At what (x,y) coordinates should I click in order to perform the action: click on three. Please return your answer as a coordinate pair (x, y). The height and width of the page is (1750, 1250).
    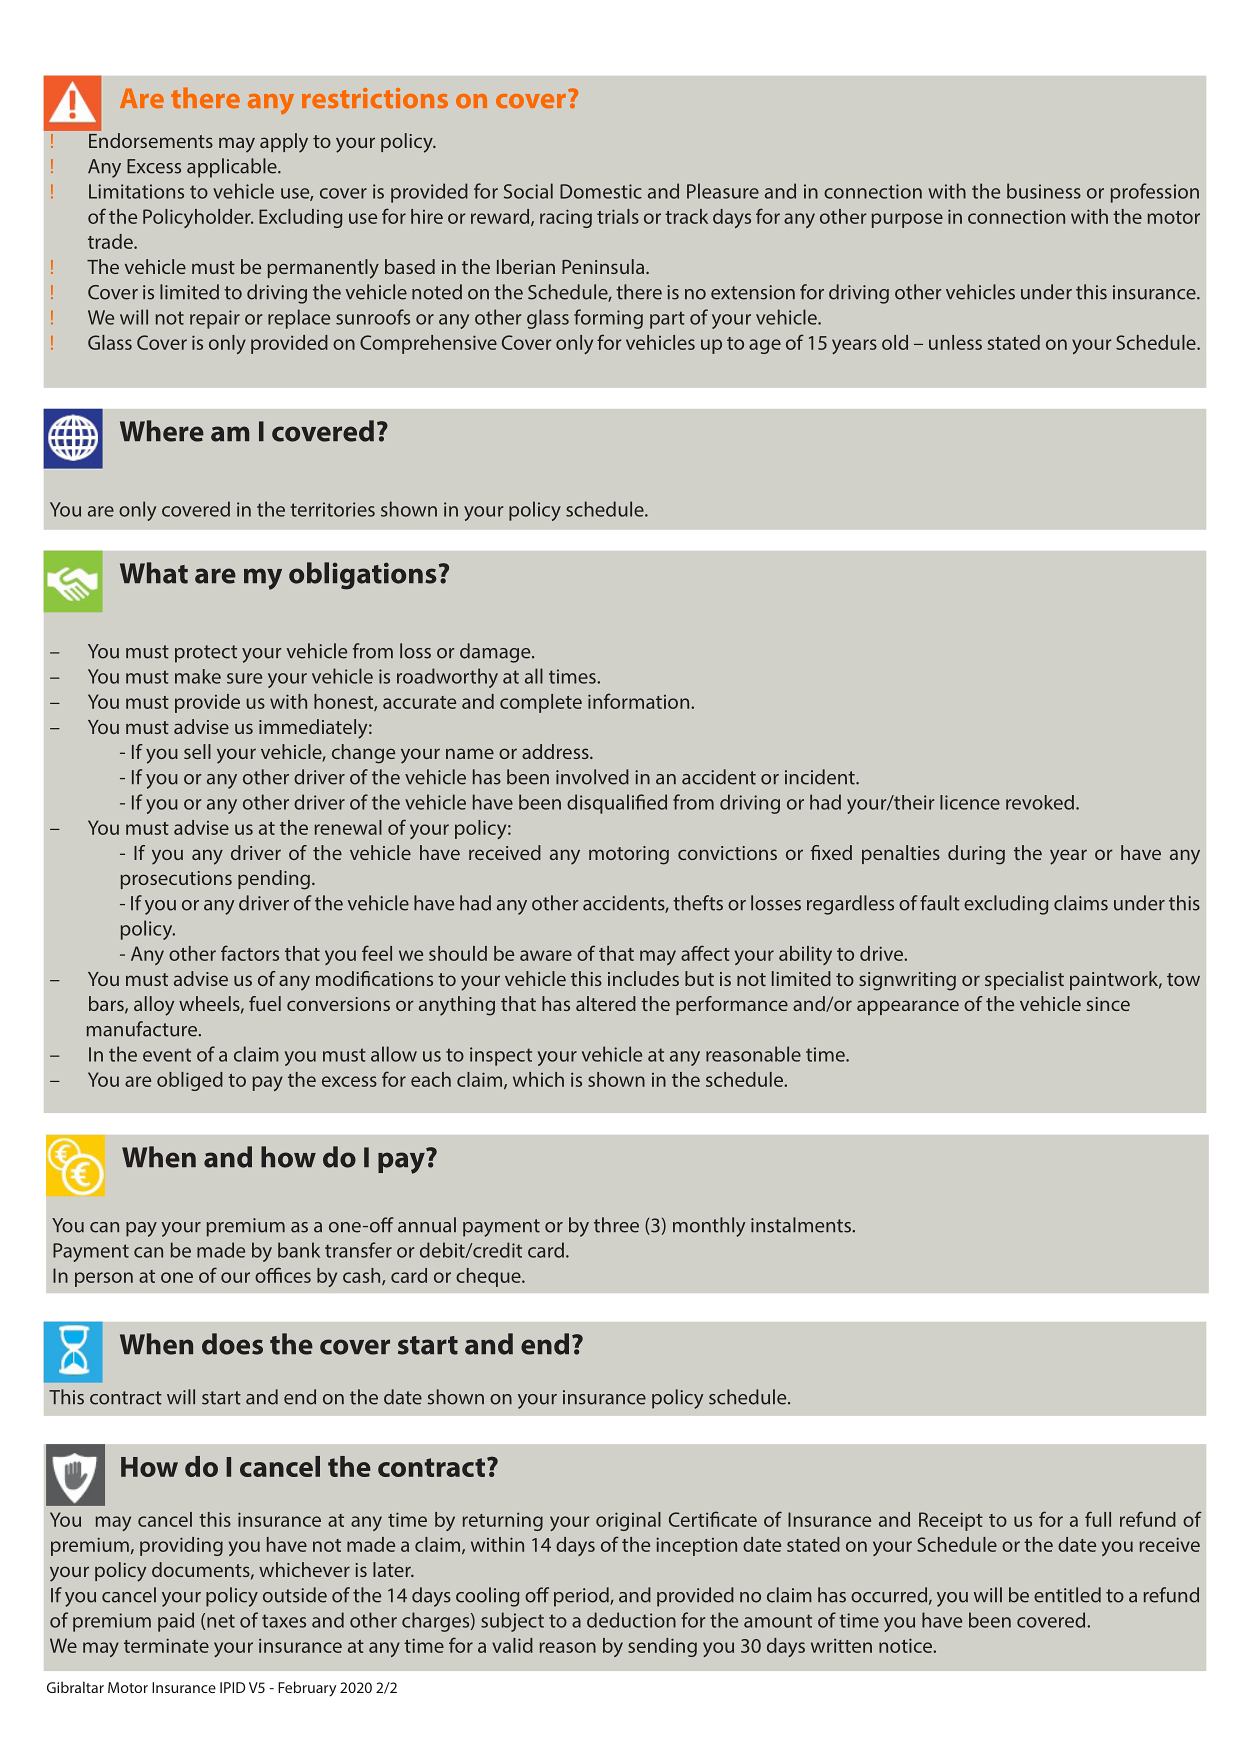
    Looking at the image, I should click on (616, 1225).
